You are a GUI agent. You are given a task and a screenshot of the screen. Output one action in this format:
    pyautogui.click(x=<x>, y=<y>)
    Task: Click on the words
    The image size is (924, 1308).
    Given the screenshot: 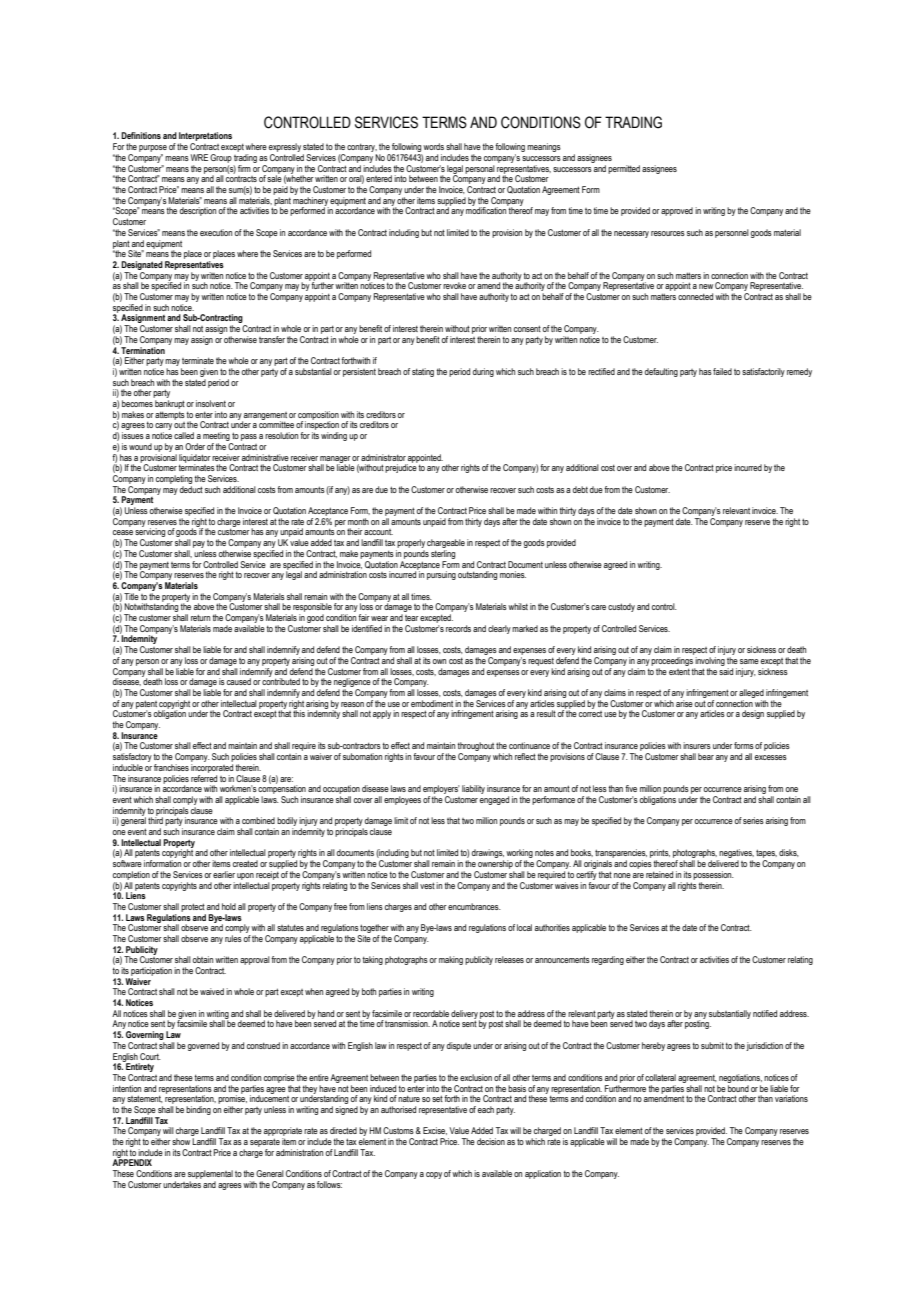 What is the action you would take?
    pyautogui.click(x=433, y=146)
